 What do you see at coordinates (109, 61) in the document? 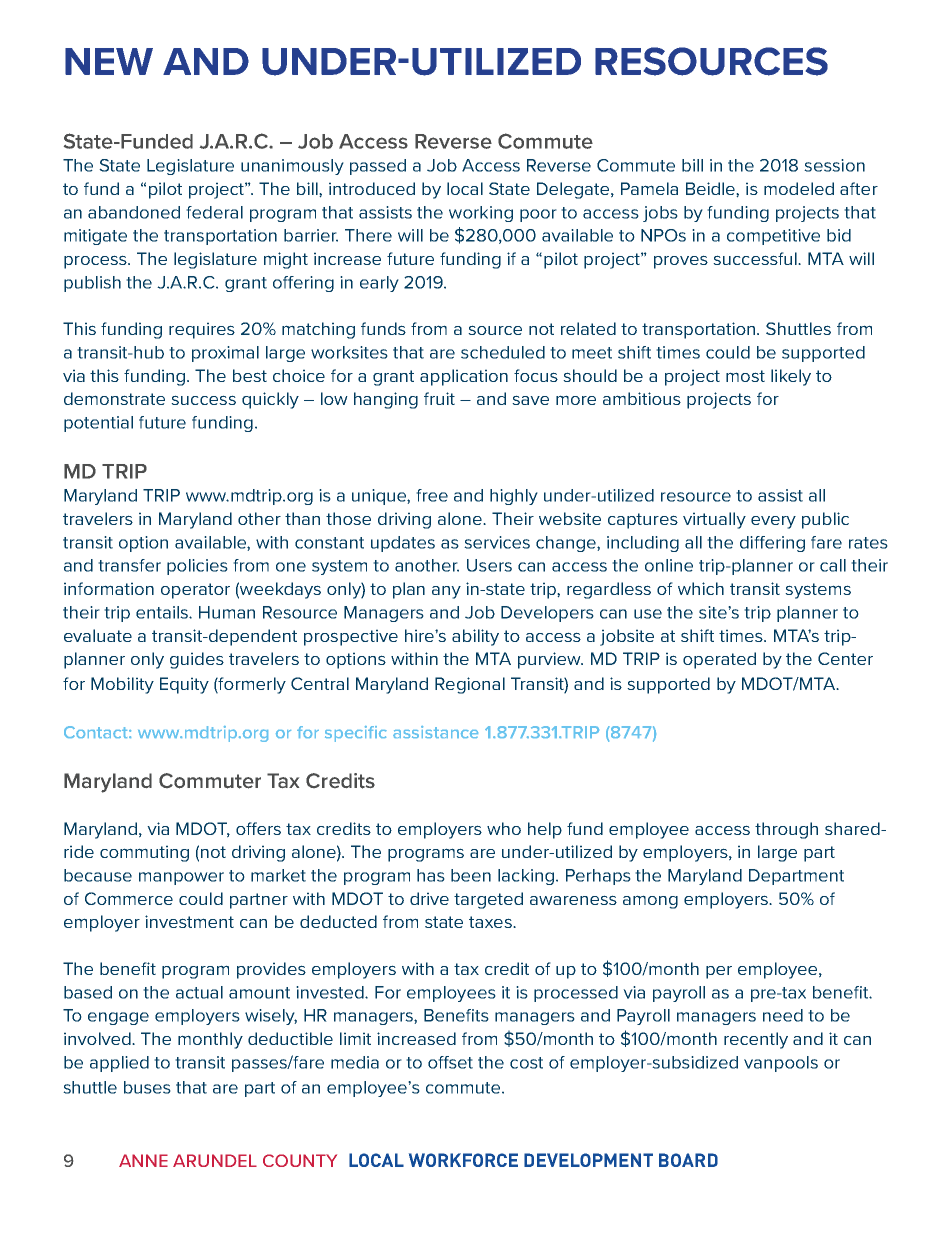
I see `NEW` at bounding box center [109, 61].
